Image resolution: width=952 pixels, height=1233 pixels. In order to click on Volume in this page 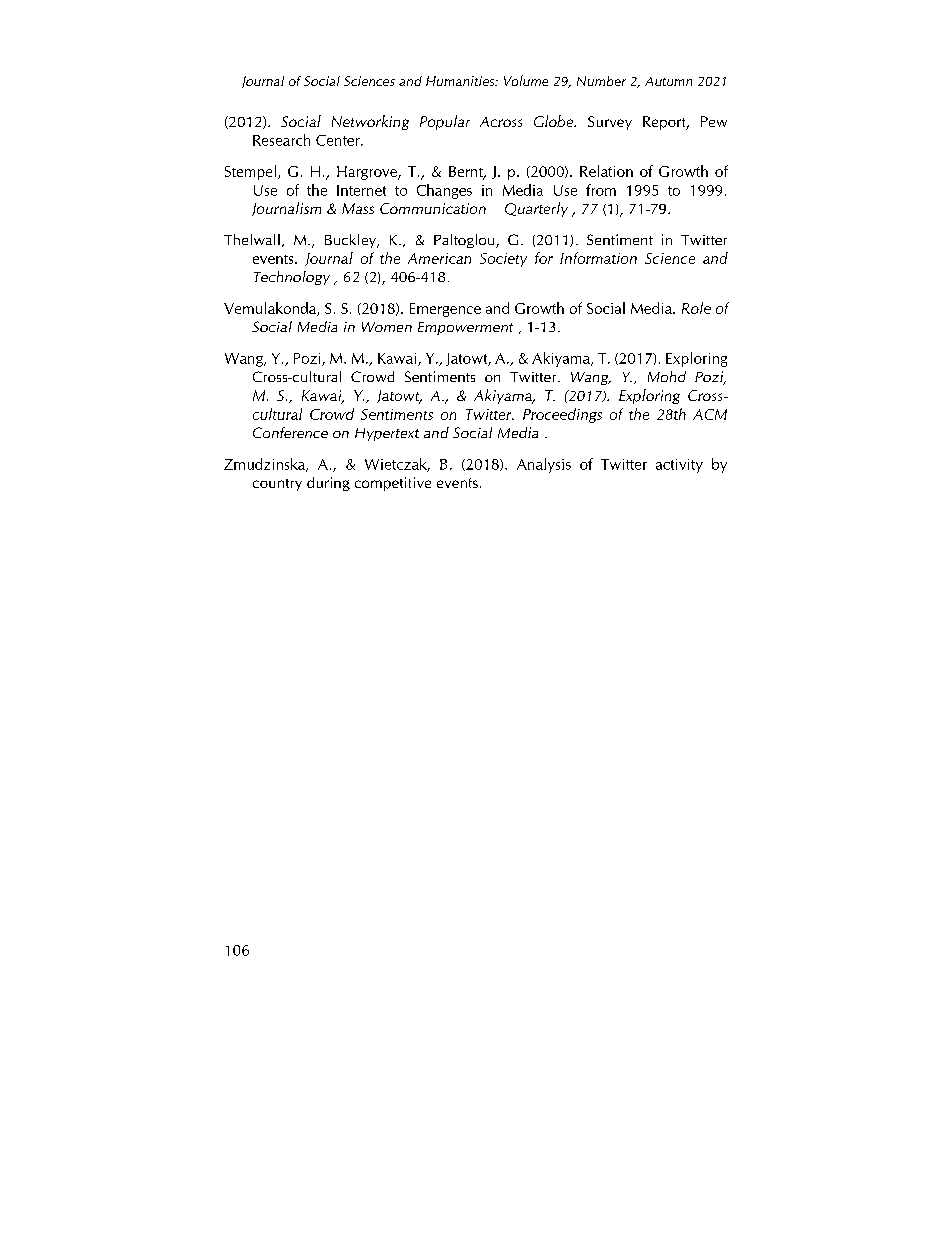, I will do `click(526, 80)`.
